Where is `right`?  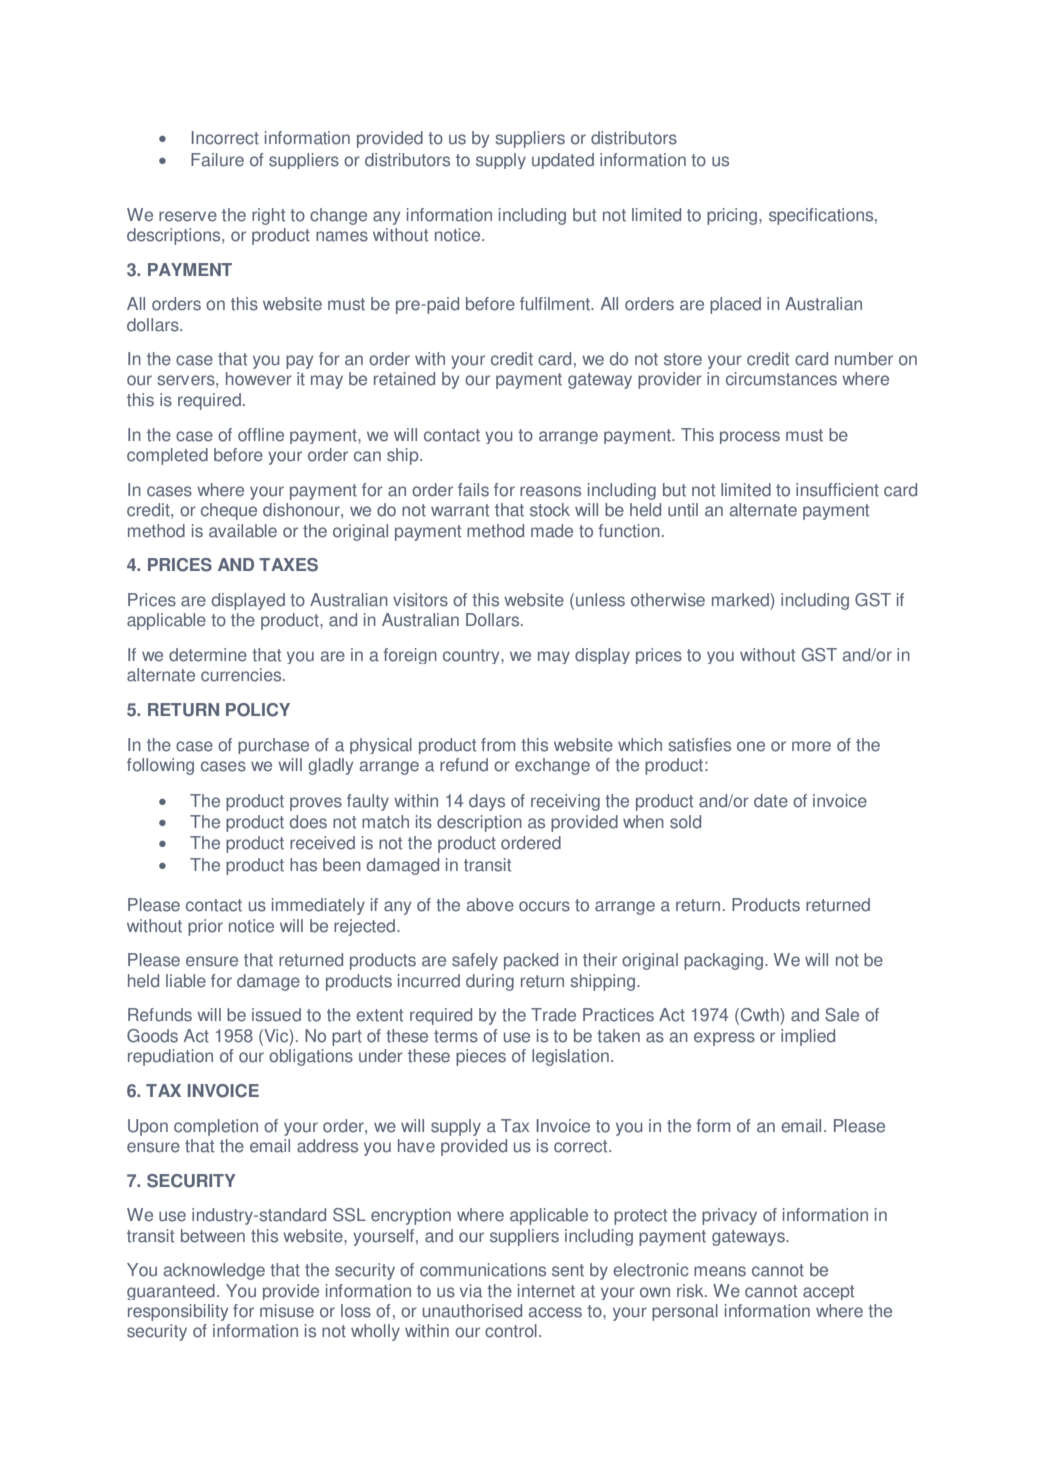 right is located at coordinates (268, 216).
